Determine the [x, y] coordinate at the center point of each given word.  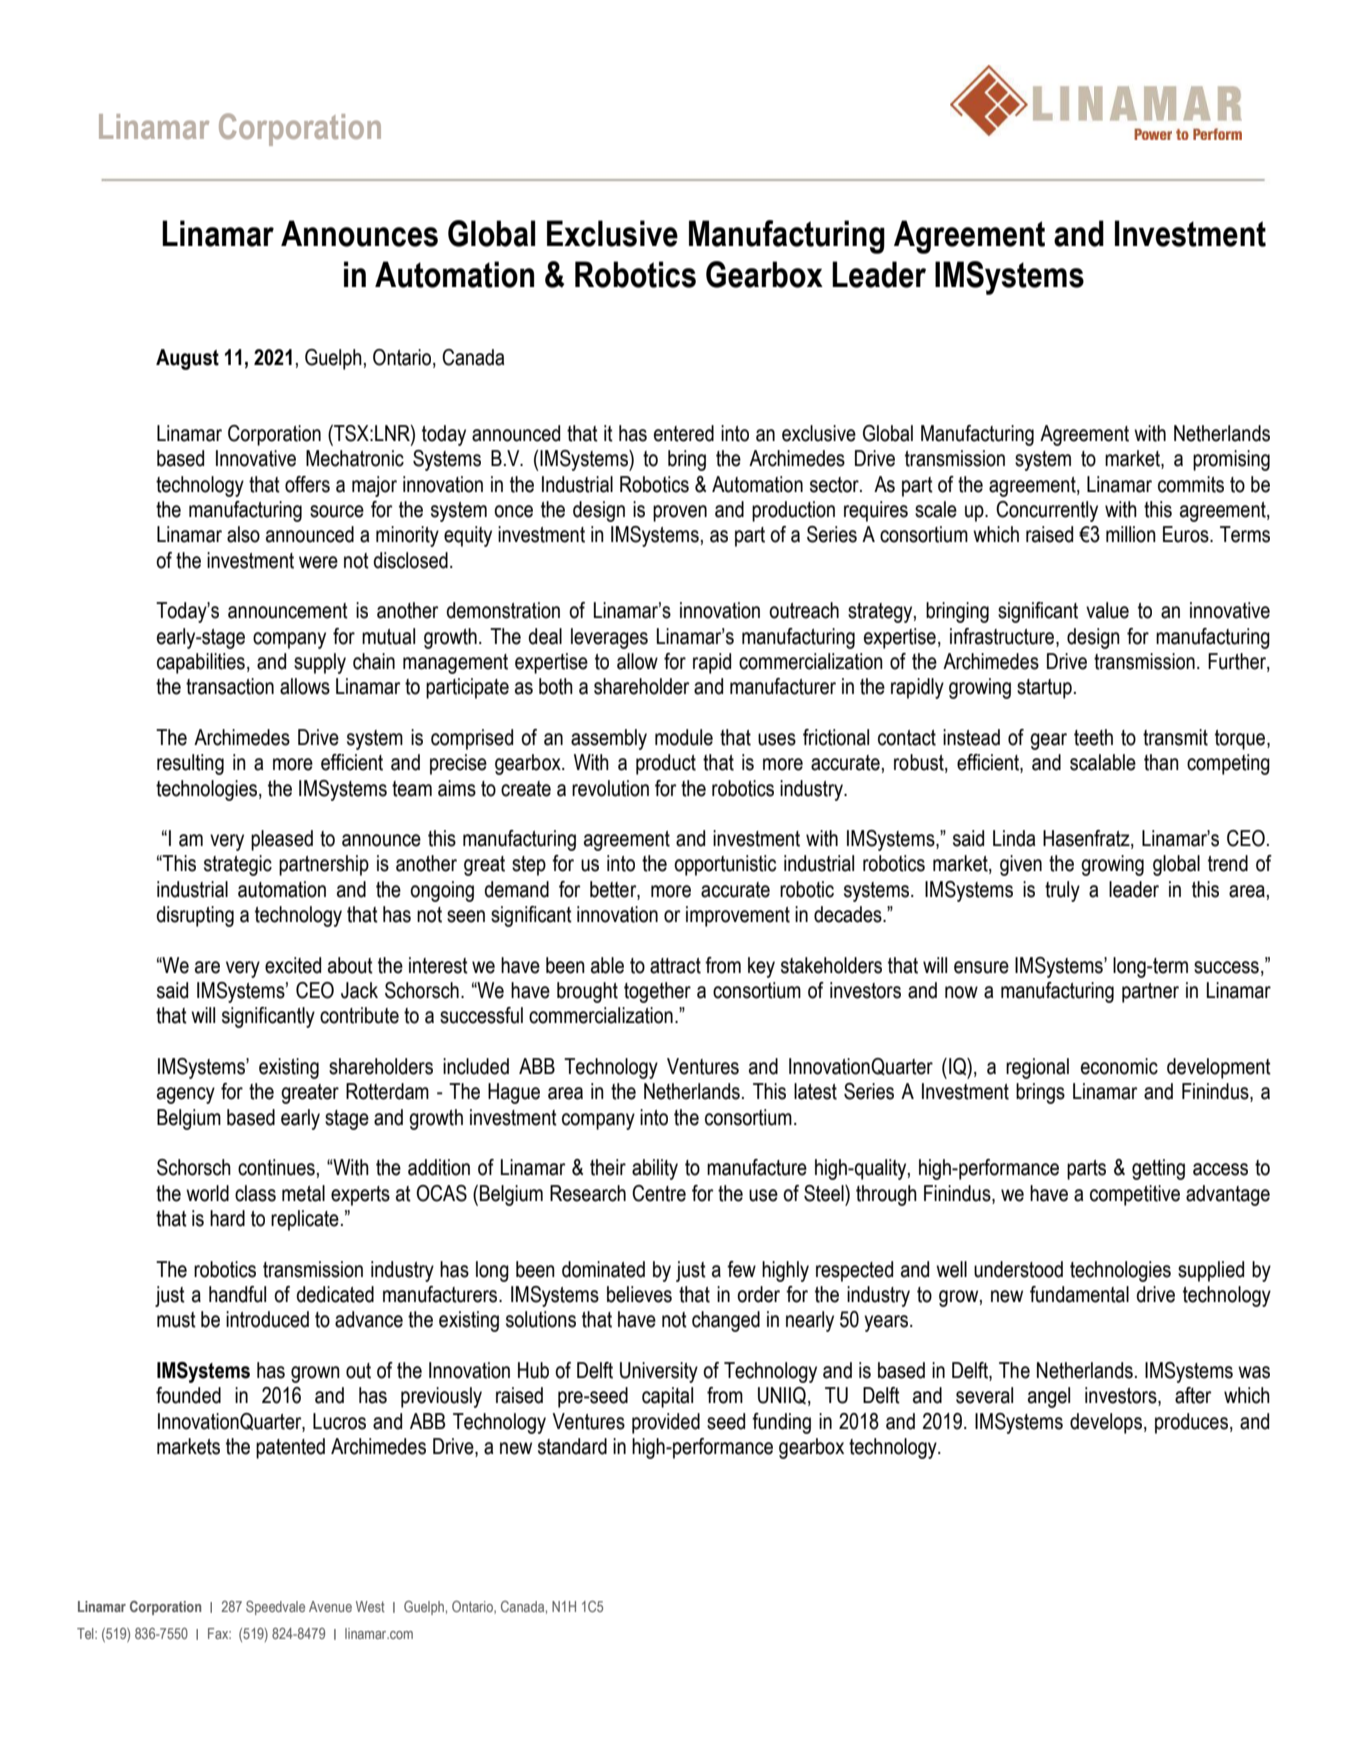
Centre [659, 1193]
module [684, 737]
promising [1231, 460]
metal [303, 1193]
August [187, 359]
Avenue [330, 1606]
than [1161, 762]
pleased [282, 840]
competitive [1135, 1195]
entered [684, 433]
